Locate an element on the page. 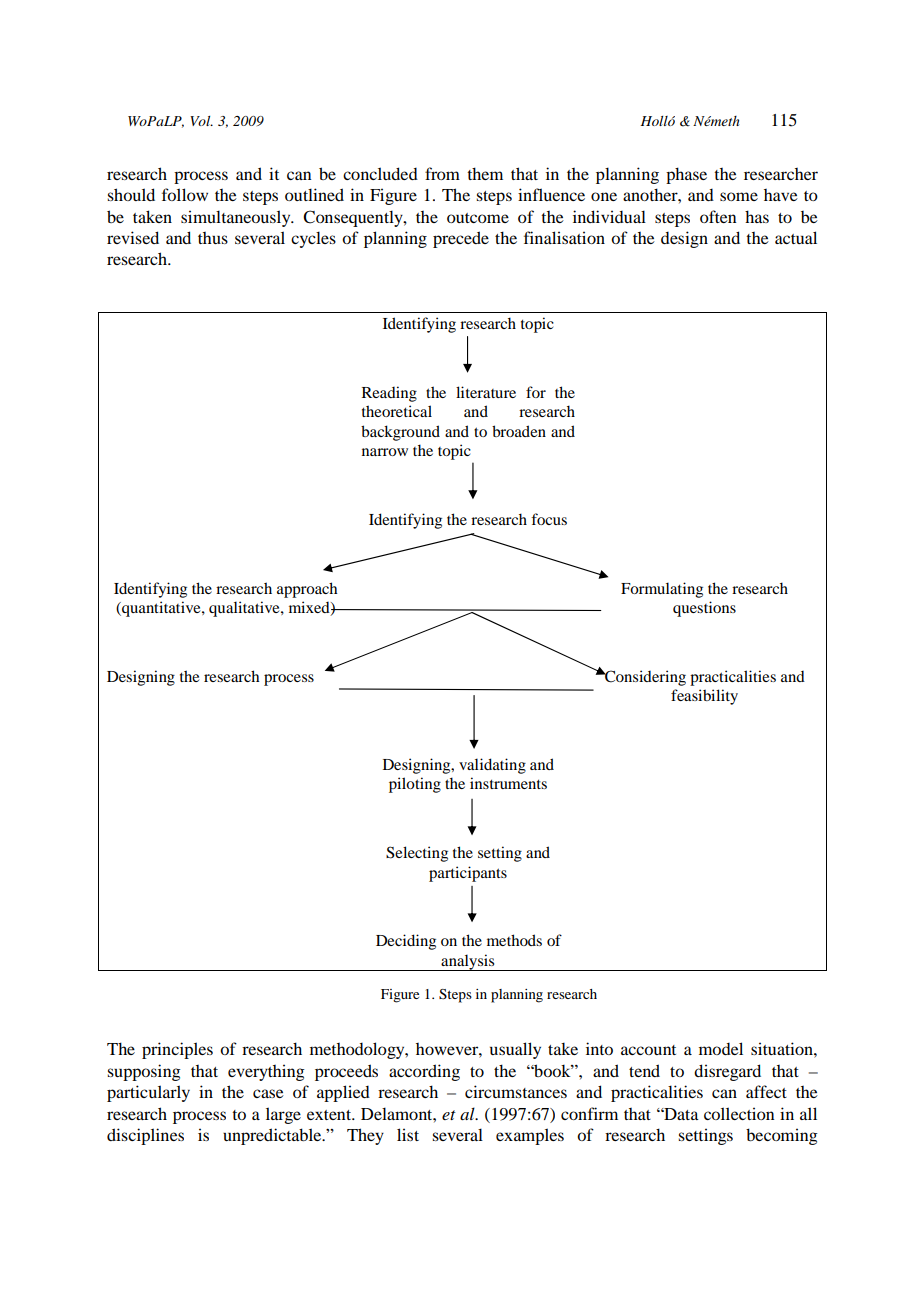  phase is located at coordinates (686, 175).
